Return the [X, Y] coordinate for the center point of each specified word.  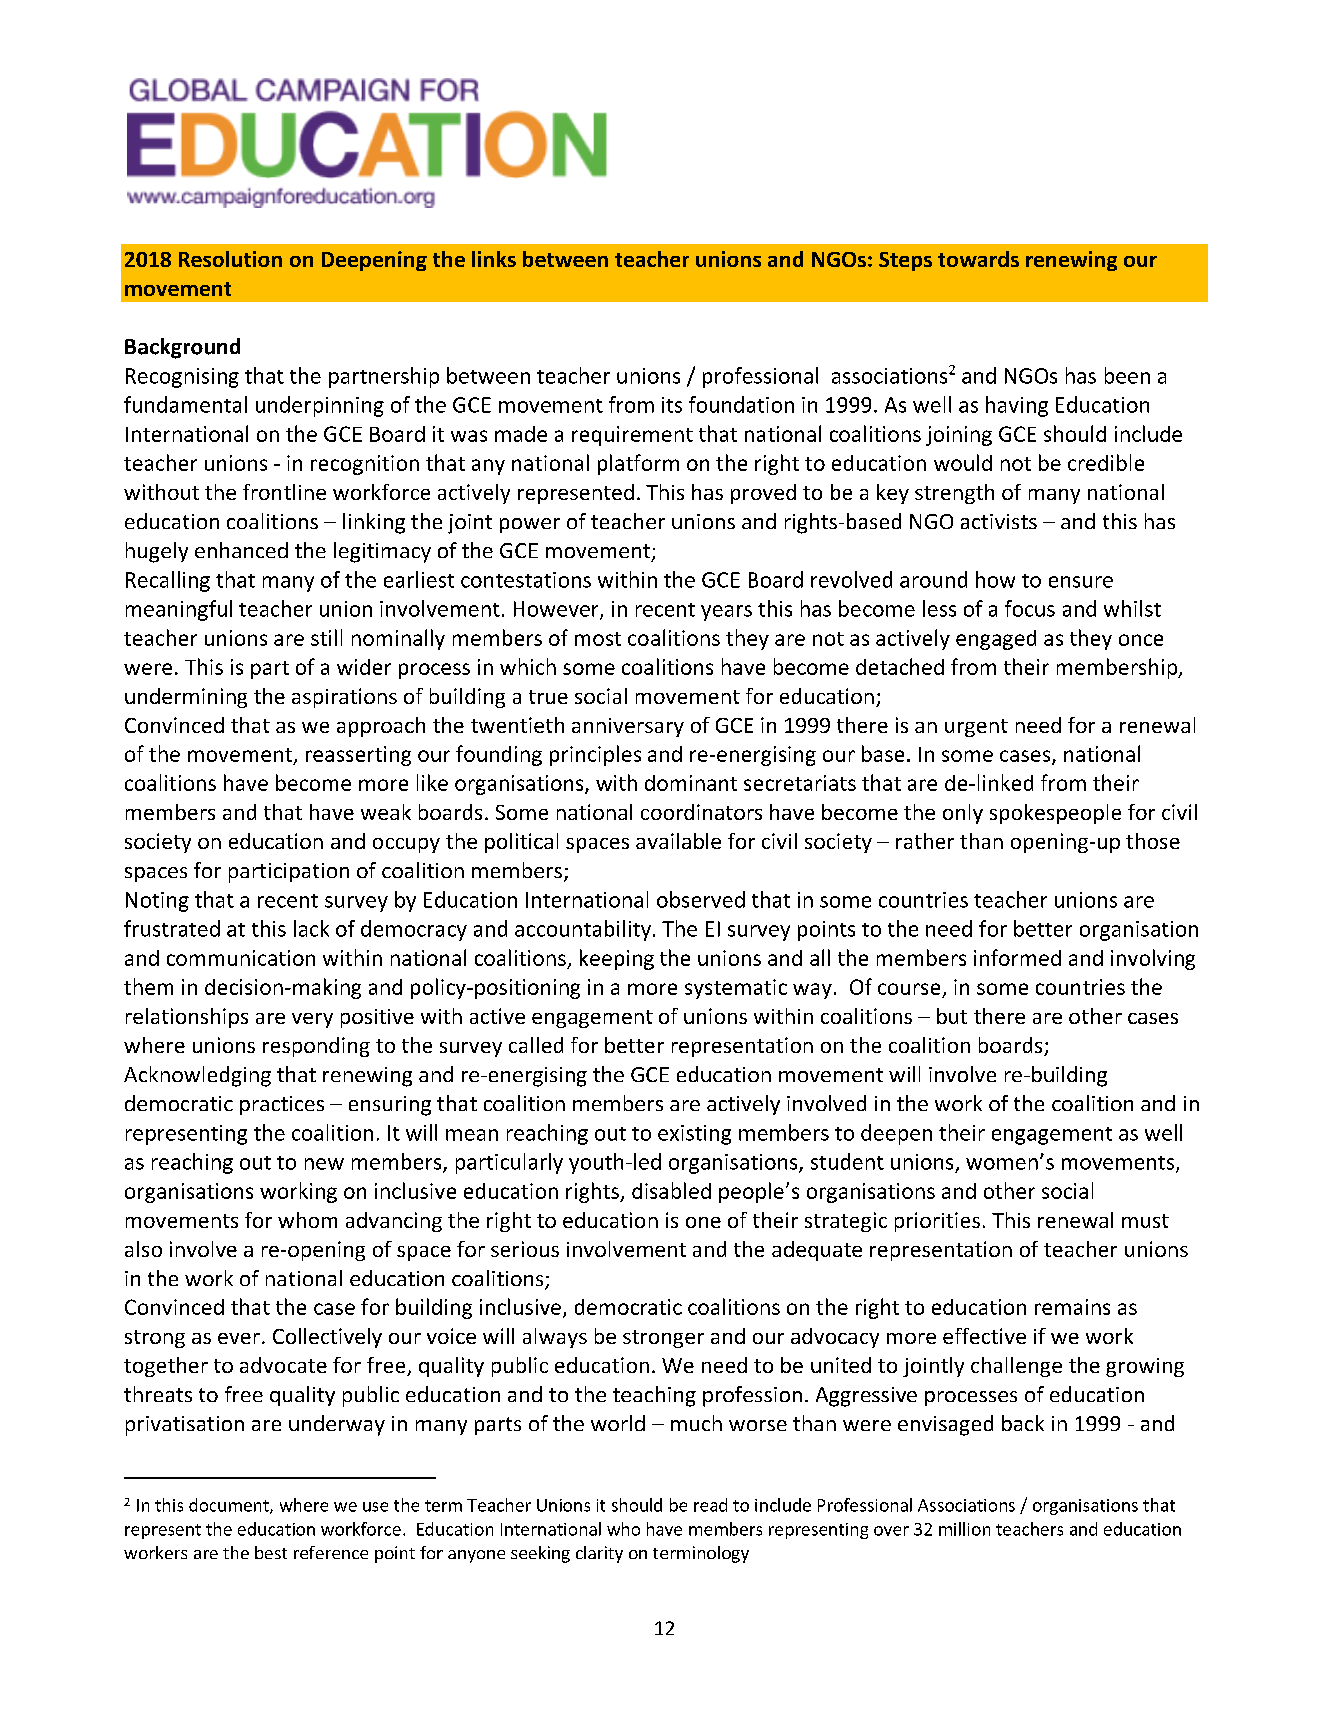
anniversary [628, 727]
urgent [976, 728]
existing [694, 1135]
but [952, 1016]
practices [282, 1105]
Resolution [230, 259]
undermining [186, 698]
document [230, 1506]
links [494, 259]
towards [978, 259]
